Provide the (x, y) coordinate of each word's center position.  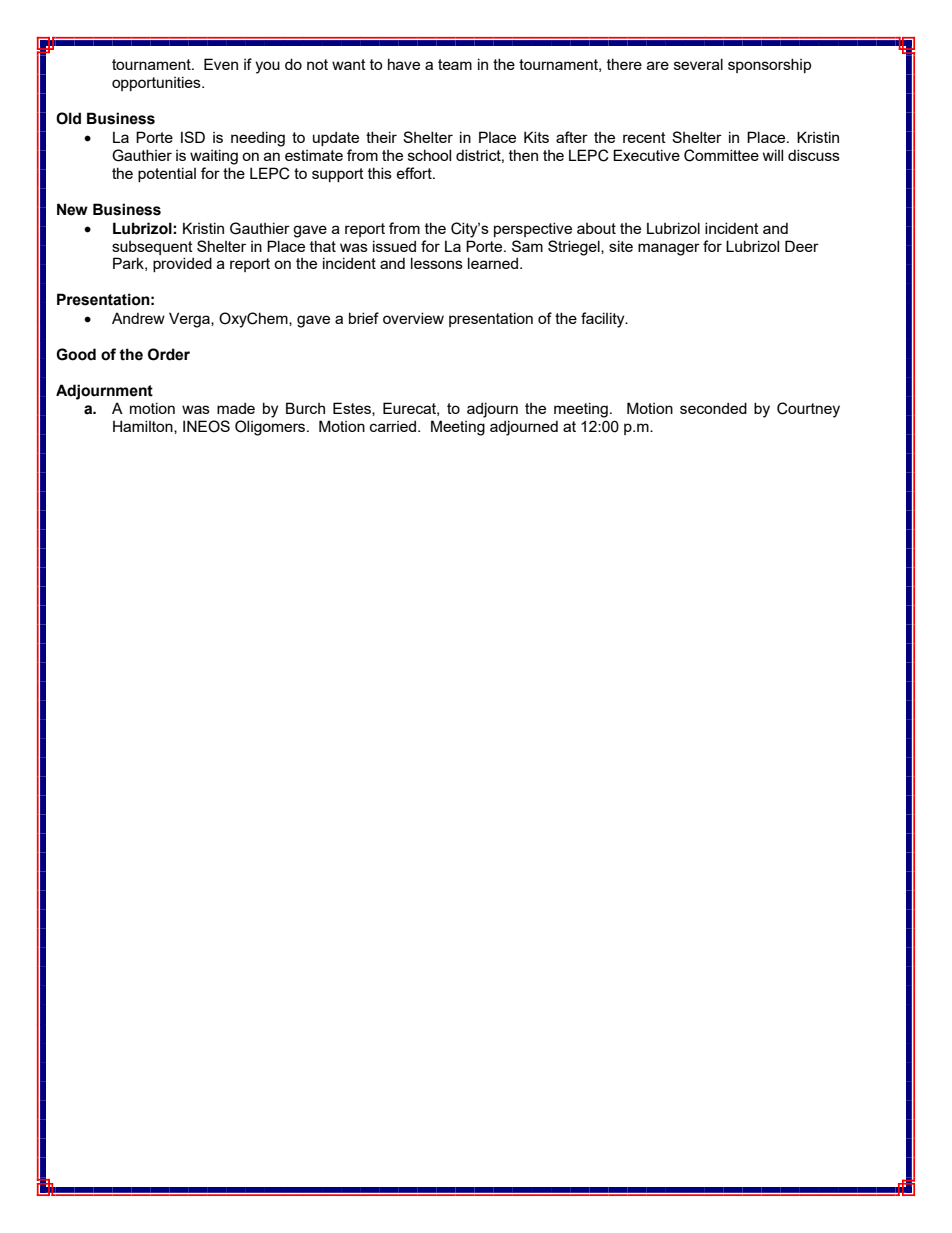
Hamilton (144, 427)
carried (393, 426)
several (698, 64)
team (455, 64)
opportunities (157, 83)
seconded (713, 408)
